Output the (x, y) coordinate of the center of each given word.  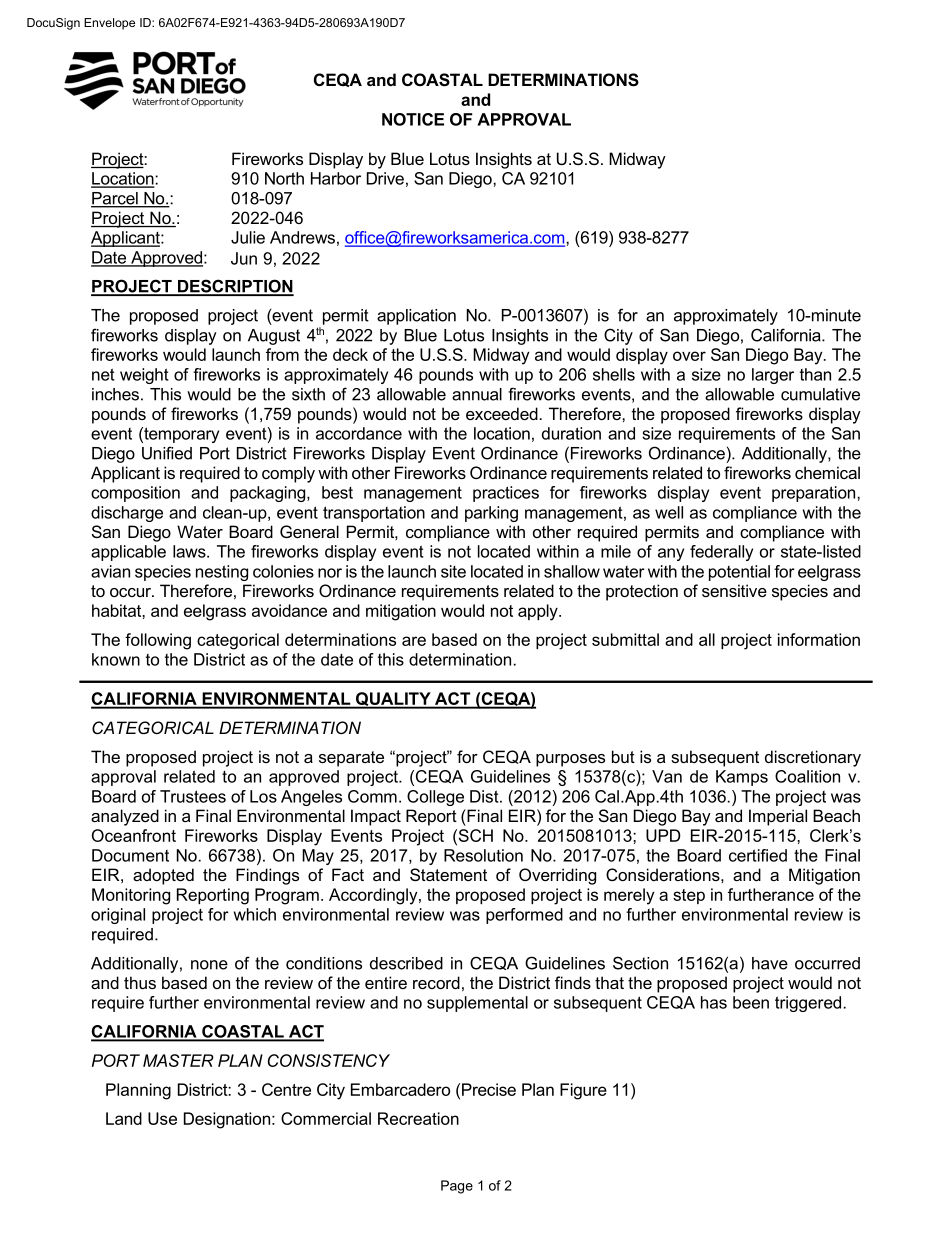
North (284, 178)
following (158, 641)
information (819, 639)
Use (162, 1118)
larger (773, 376)
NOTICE (413, 119)
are (414, 641)
